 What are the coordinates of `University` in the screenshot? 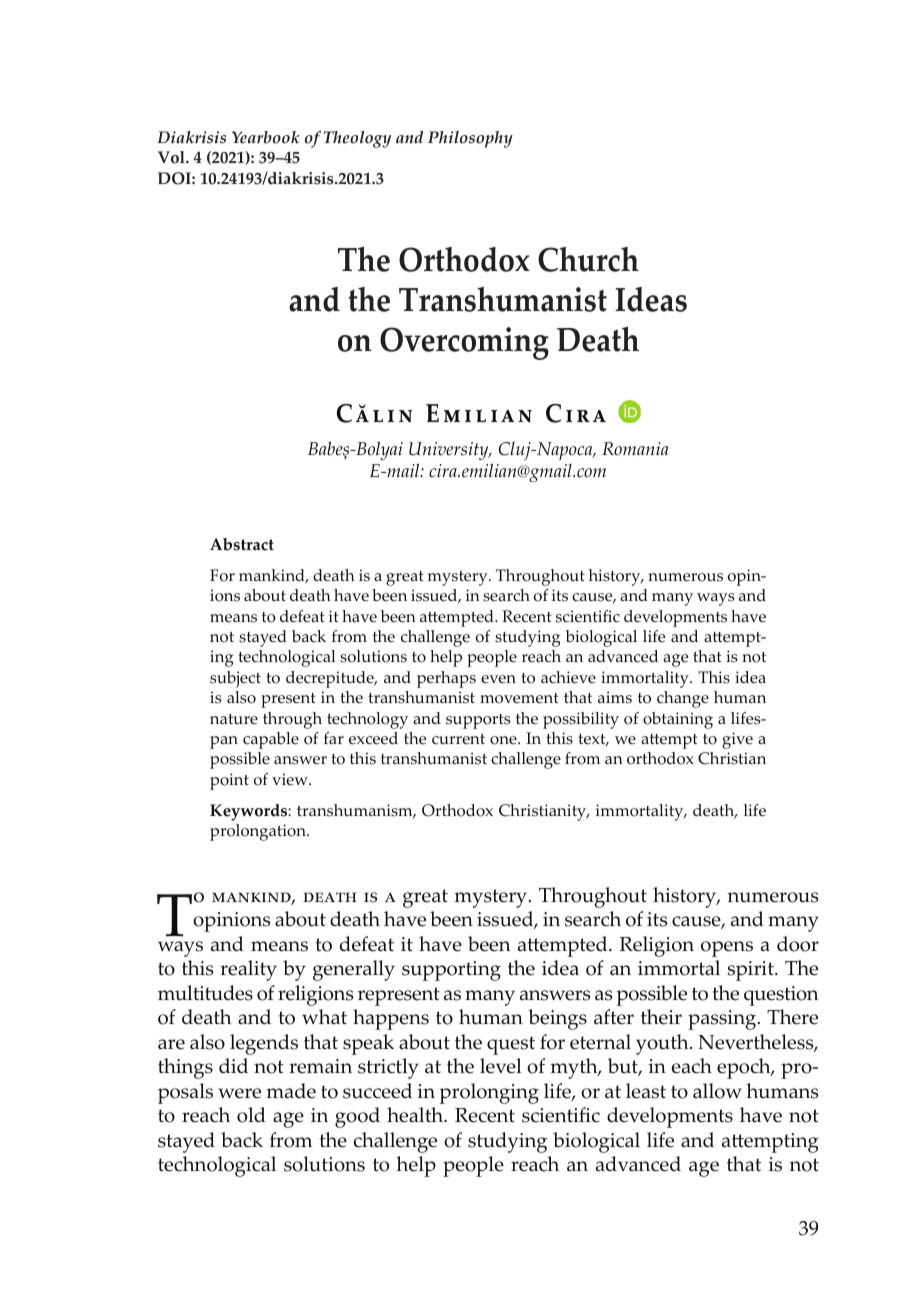 It's located at (450, 451).
